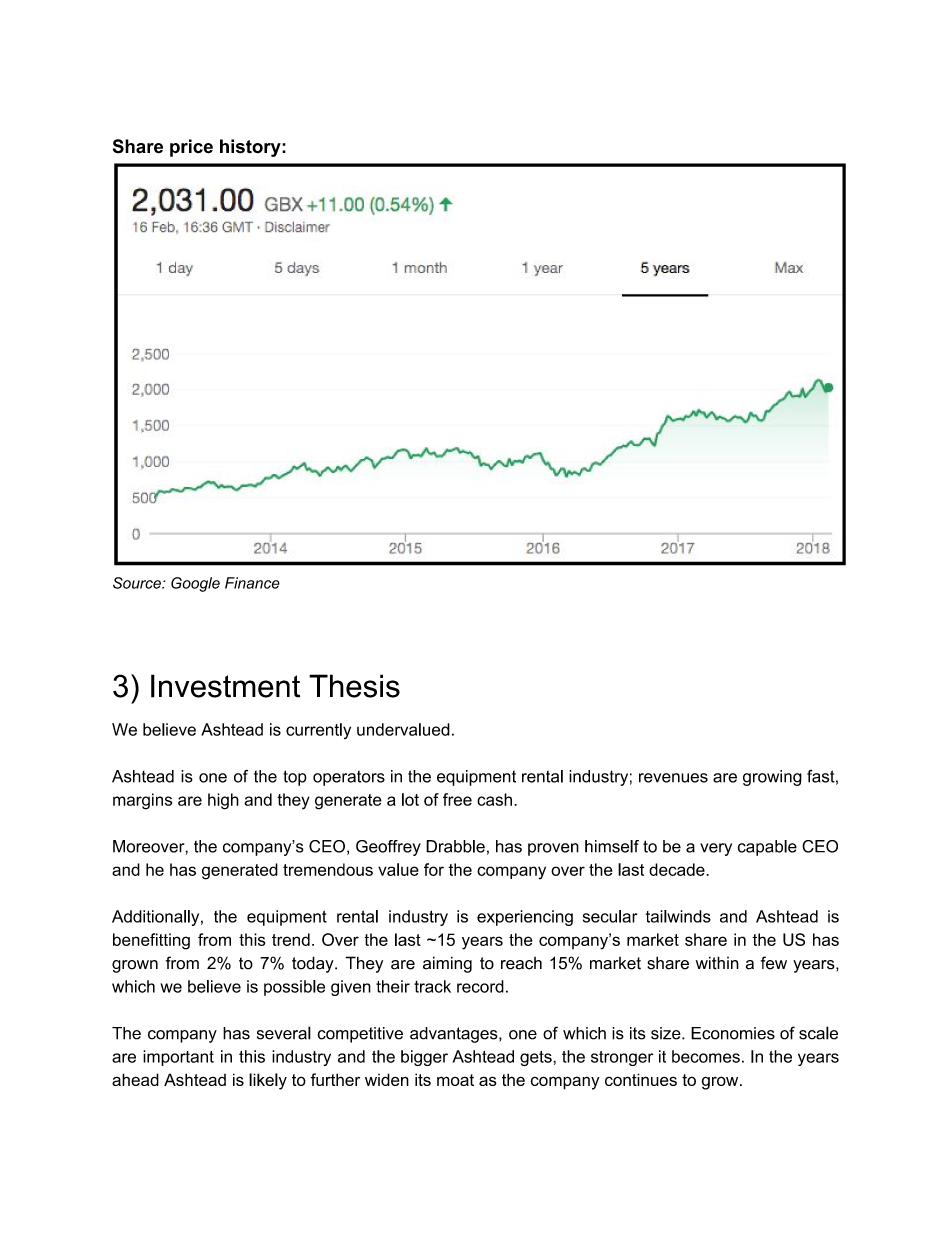 This document has height=1233, width=952. I want to click on Economies, so click(733, 1033).
